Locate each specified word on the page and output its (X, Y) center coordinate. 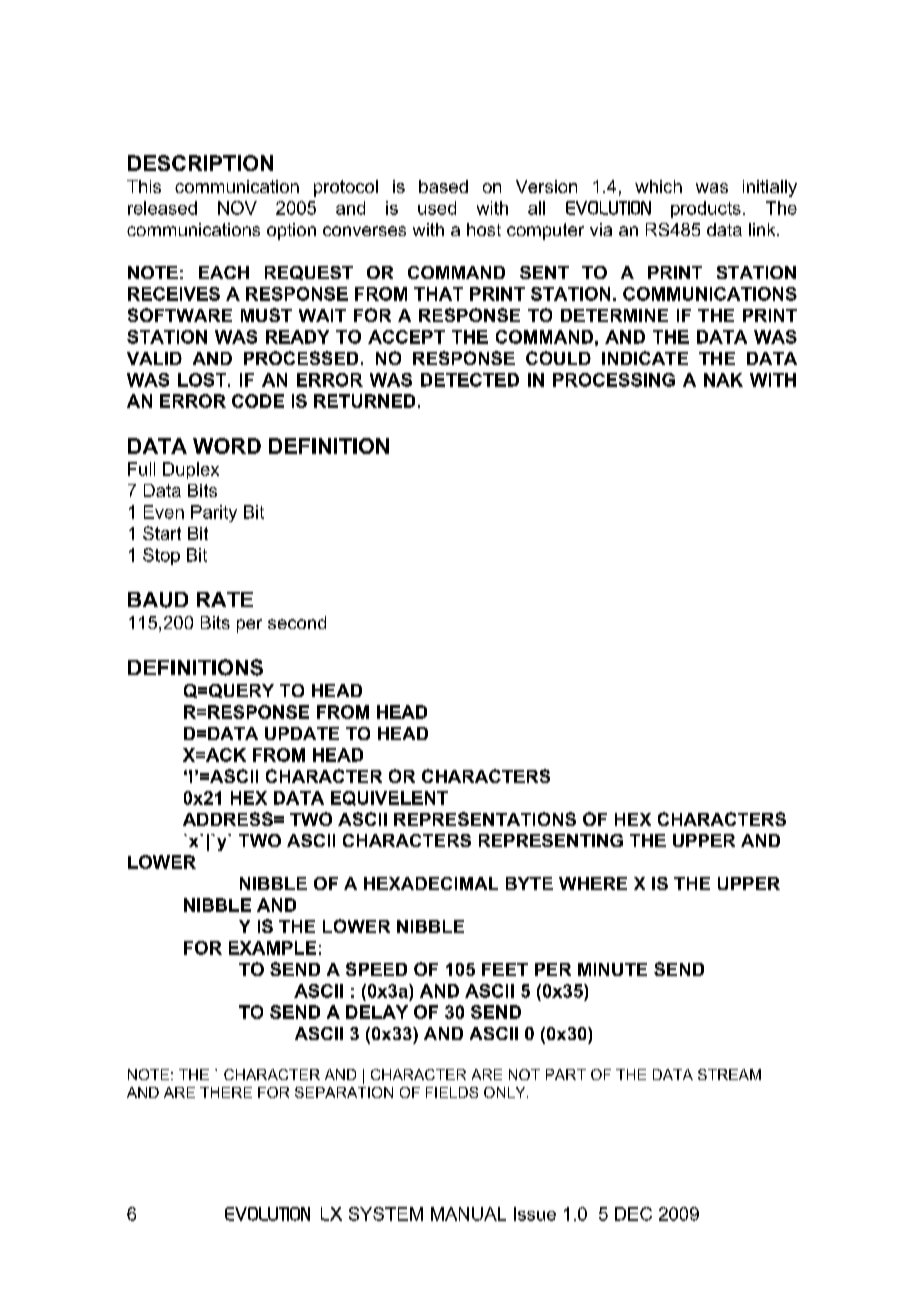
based (443, 186)
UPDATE (302, 733)
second (297, 622)
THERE (226, 1092)
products (706, 209)
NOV (237, 208)
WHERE (593, 883)
